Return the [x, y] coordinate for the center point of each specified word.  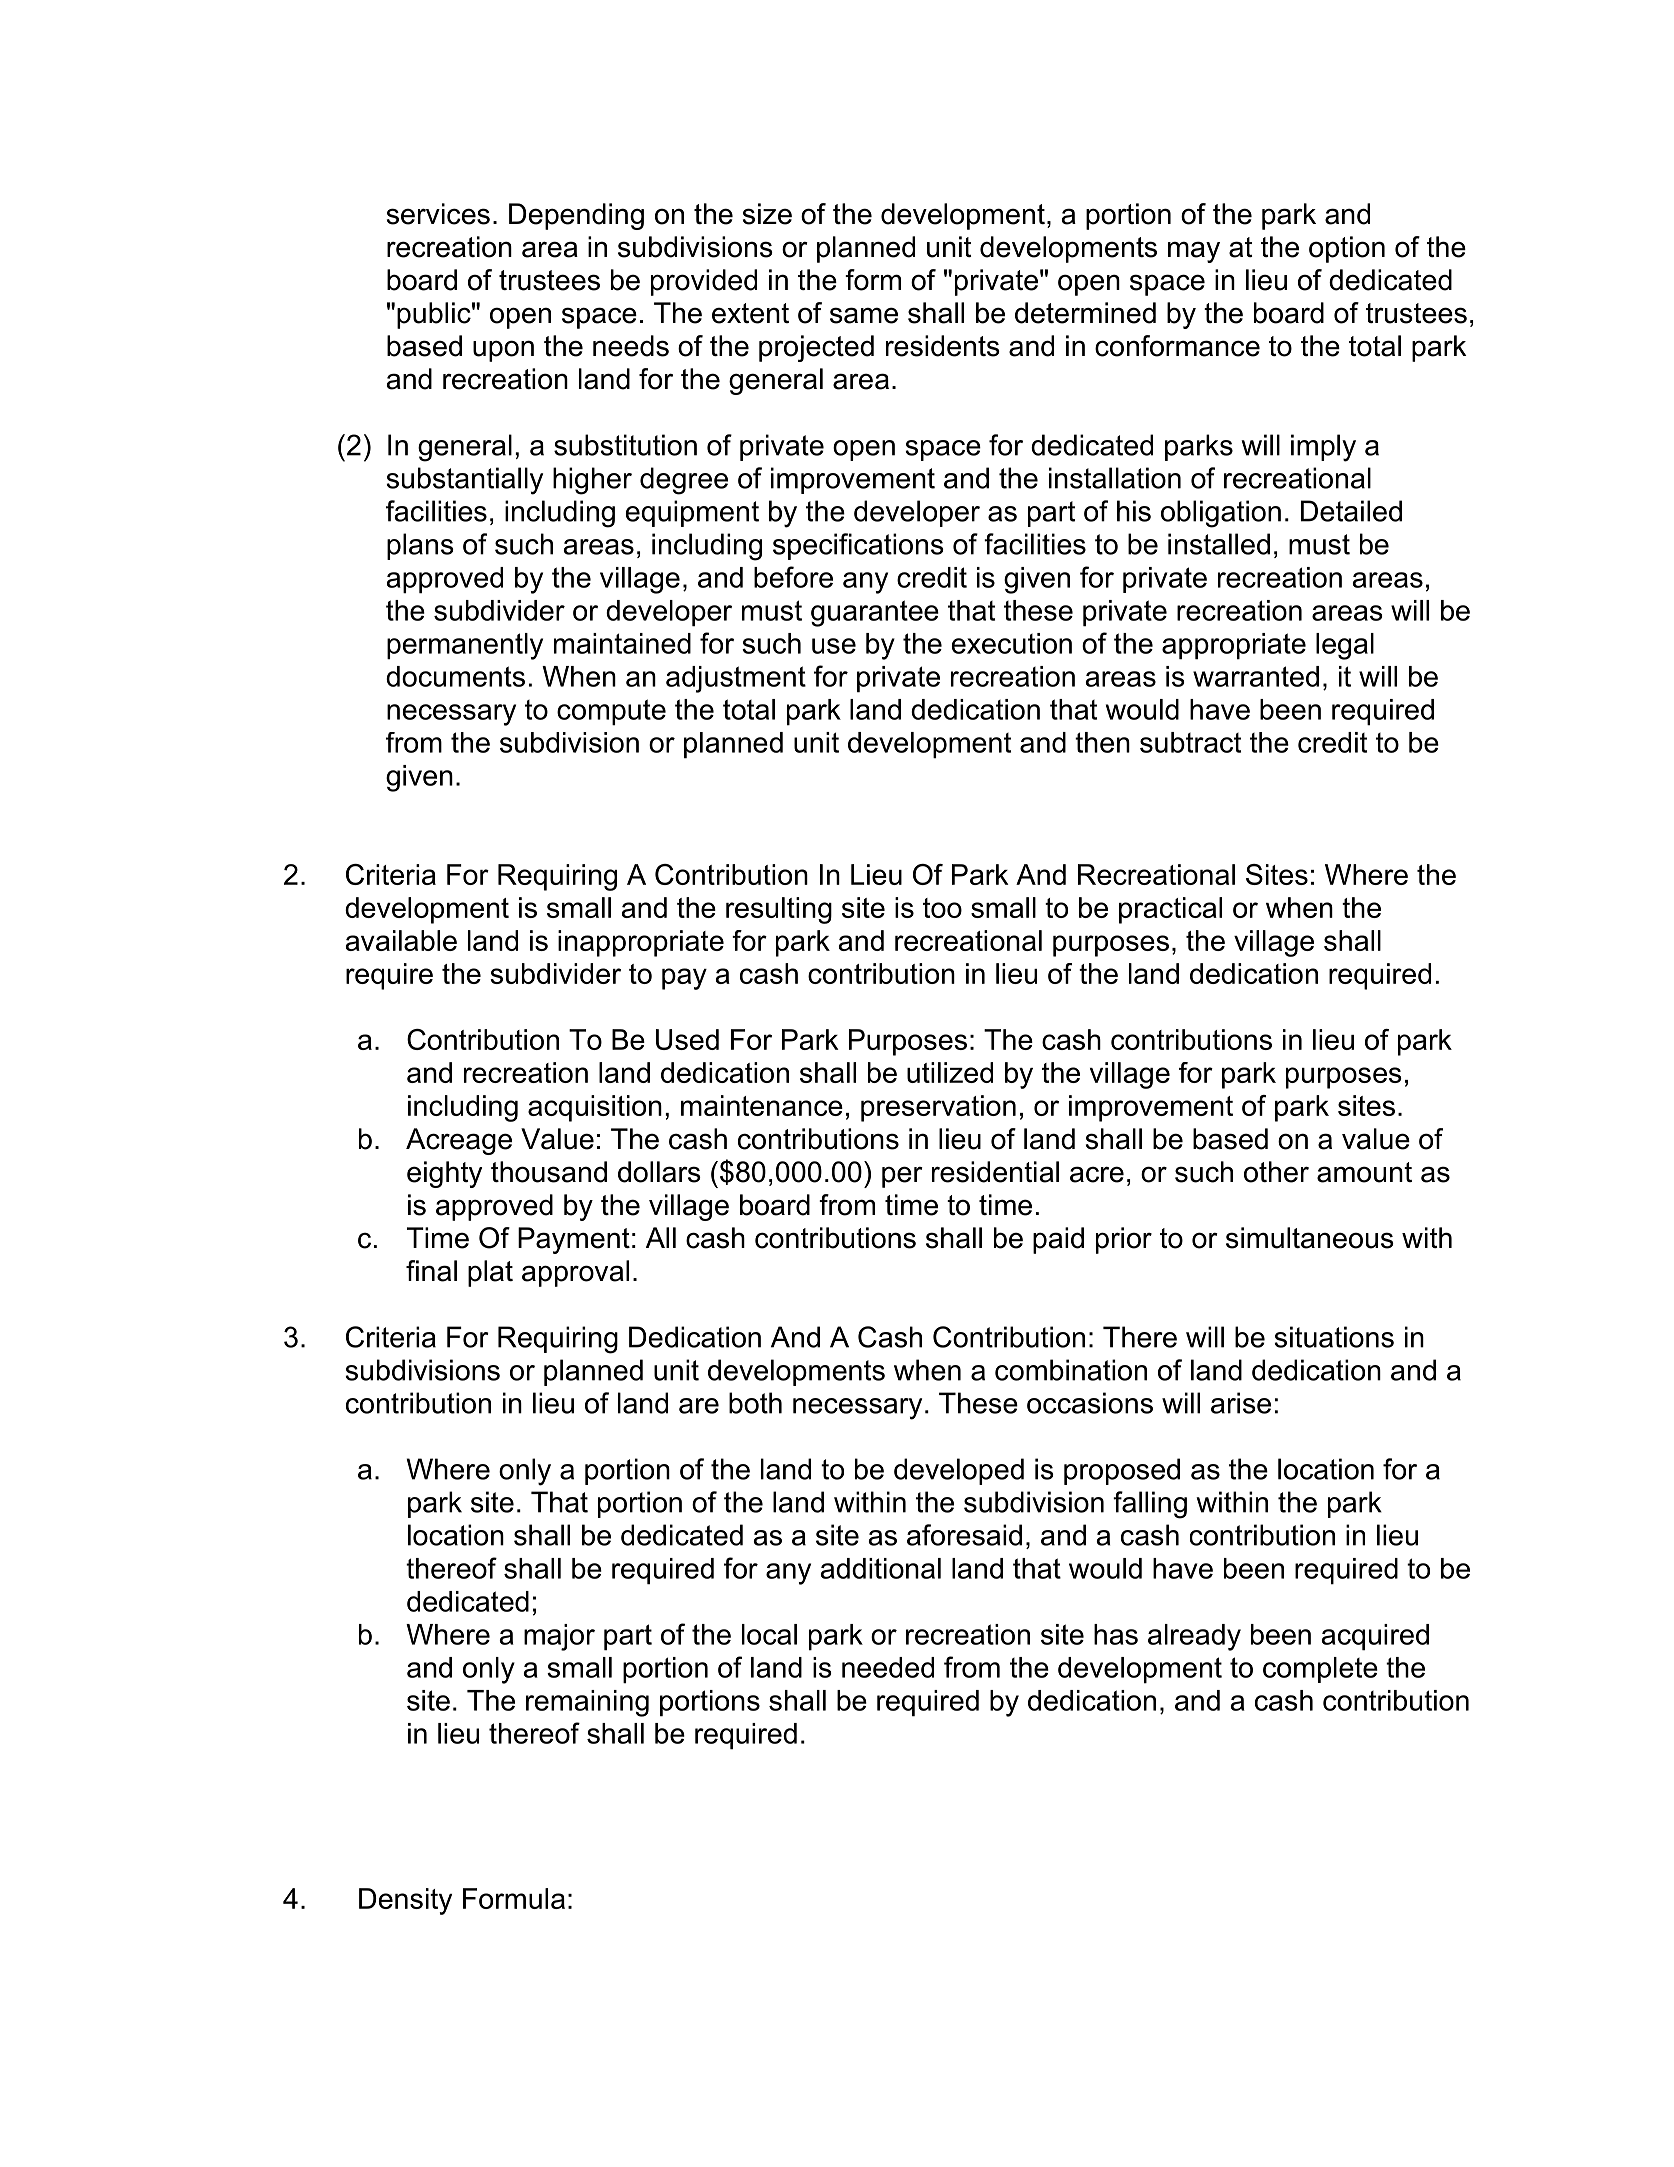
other [1276, 1172]
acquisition [595, 1108]
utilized [950, 1072]
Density [405, 1901]
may [1194, 252]
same [864, 315]
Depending [576, 216]
